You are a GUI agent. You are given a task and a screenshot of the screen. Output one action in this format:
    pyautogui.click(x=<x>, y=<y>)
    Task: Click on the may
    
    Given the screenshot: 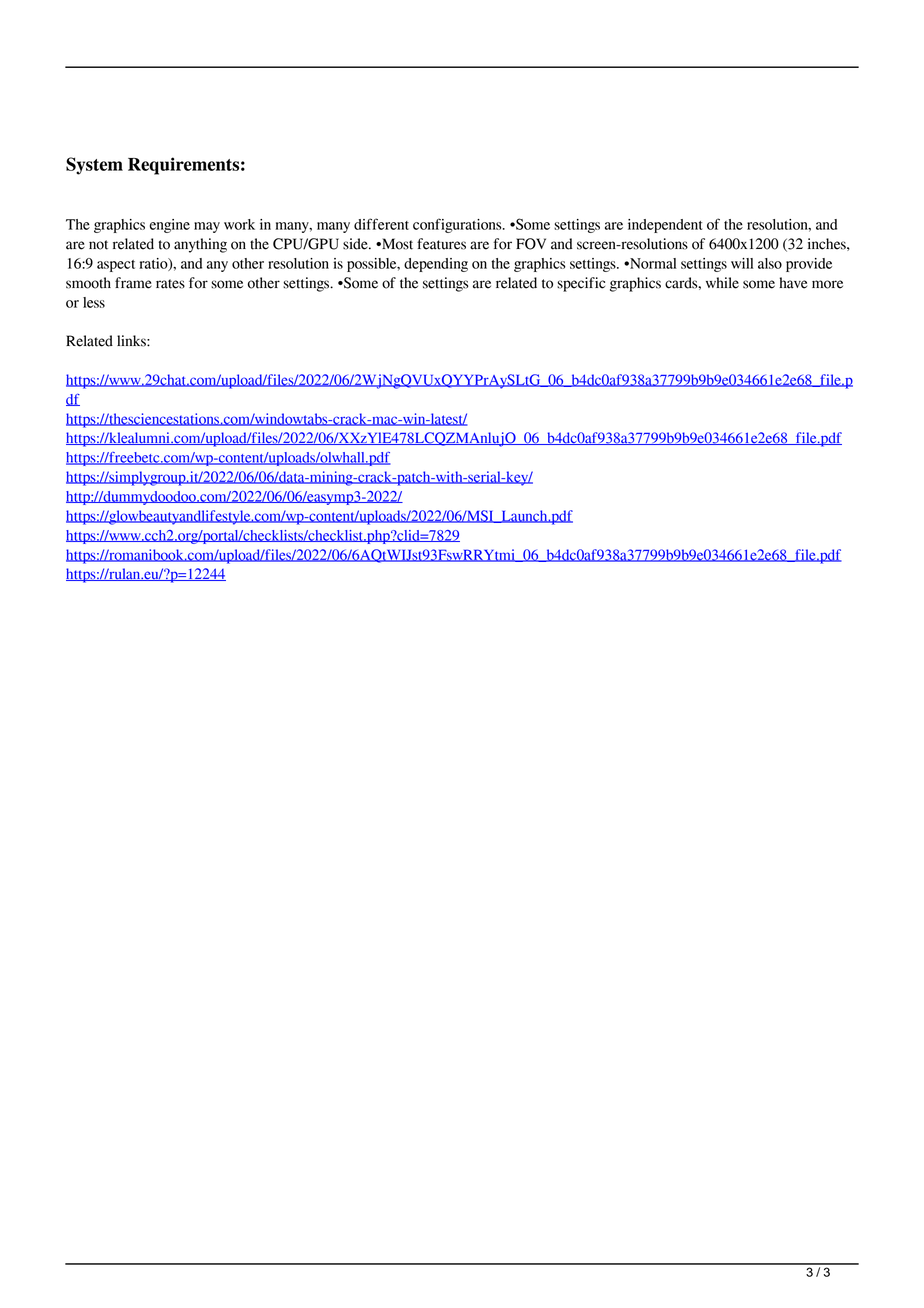 What is the action you would take?
    pyautogui.click(x=207, y=227)
